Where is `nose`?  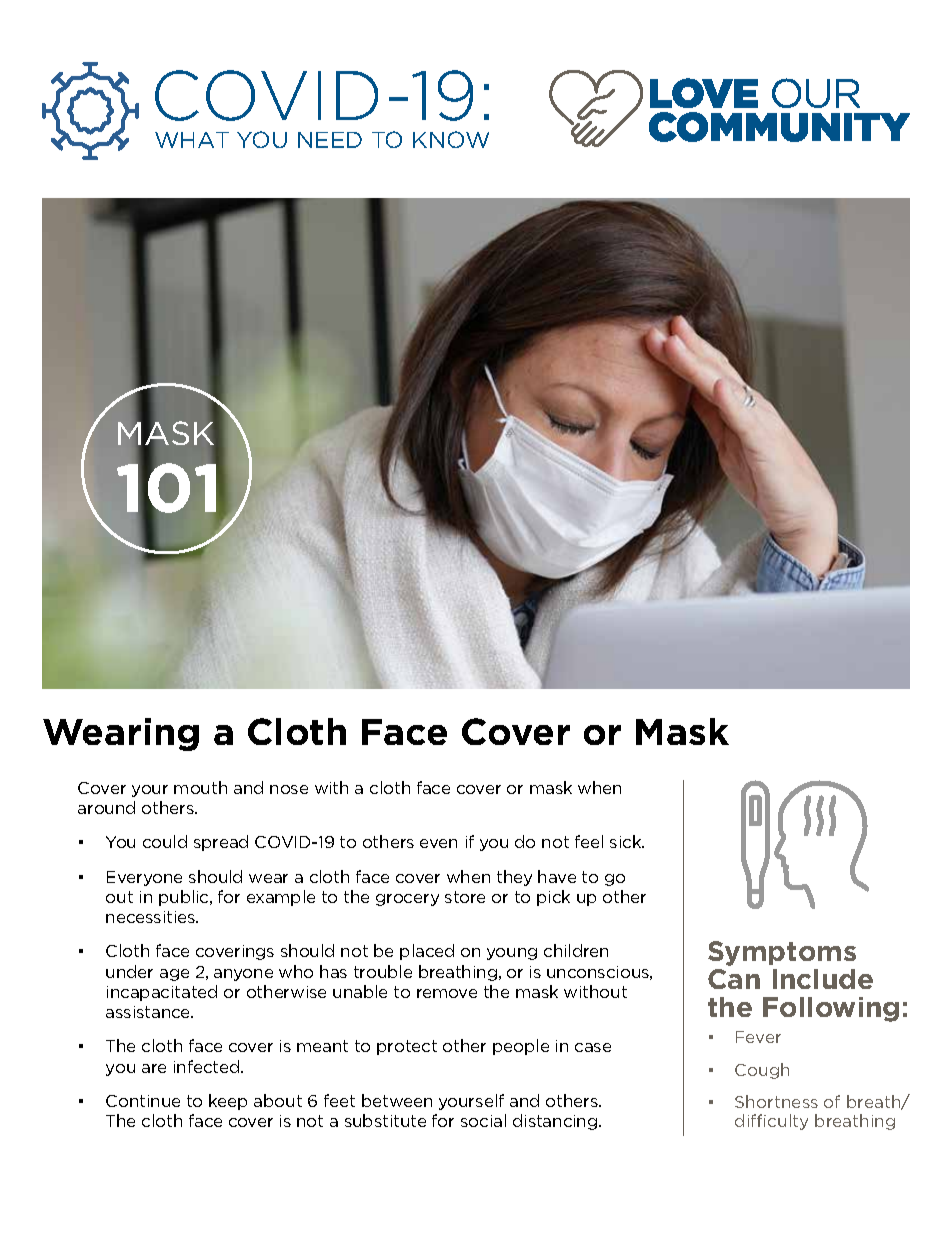
nose is located at coordinates (289, 789).
